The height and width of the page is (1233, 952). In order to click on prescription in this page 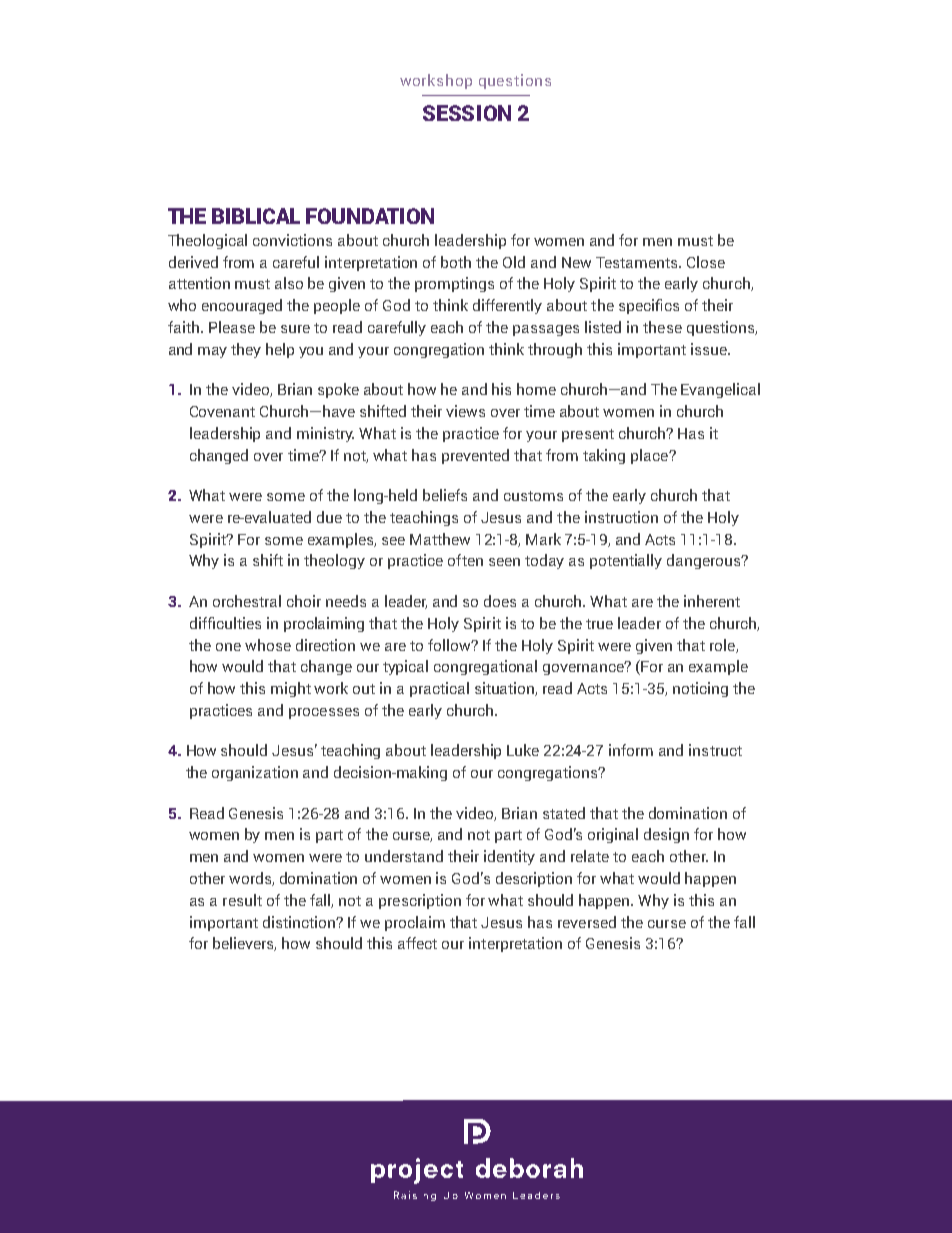, I will do `click(420, 901)`.
